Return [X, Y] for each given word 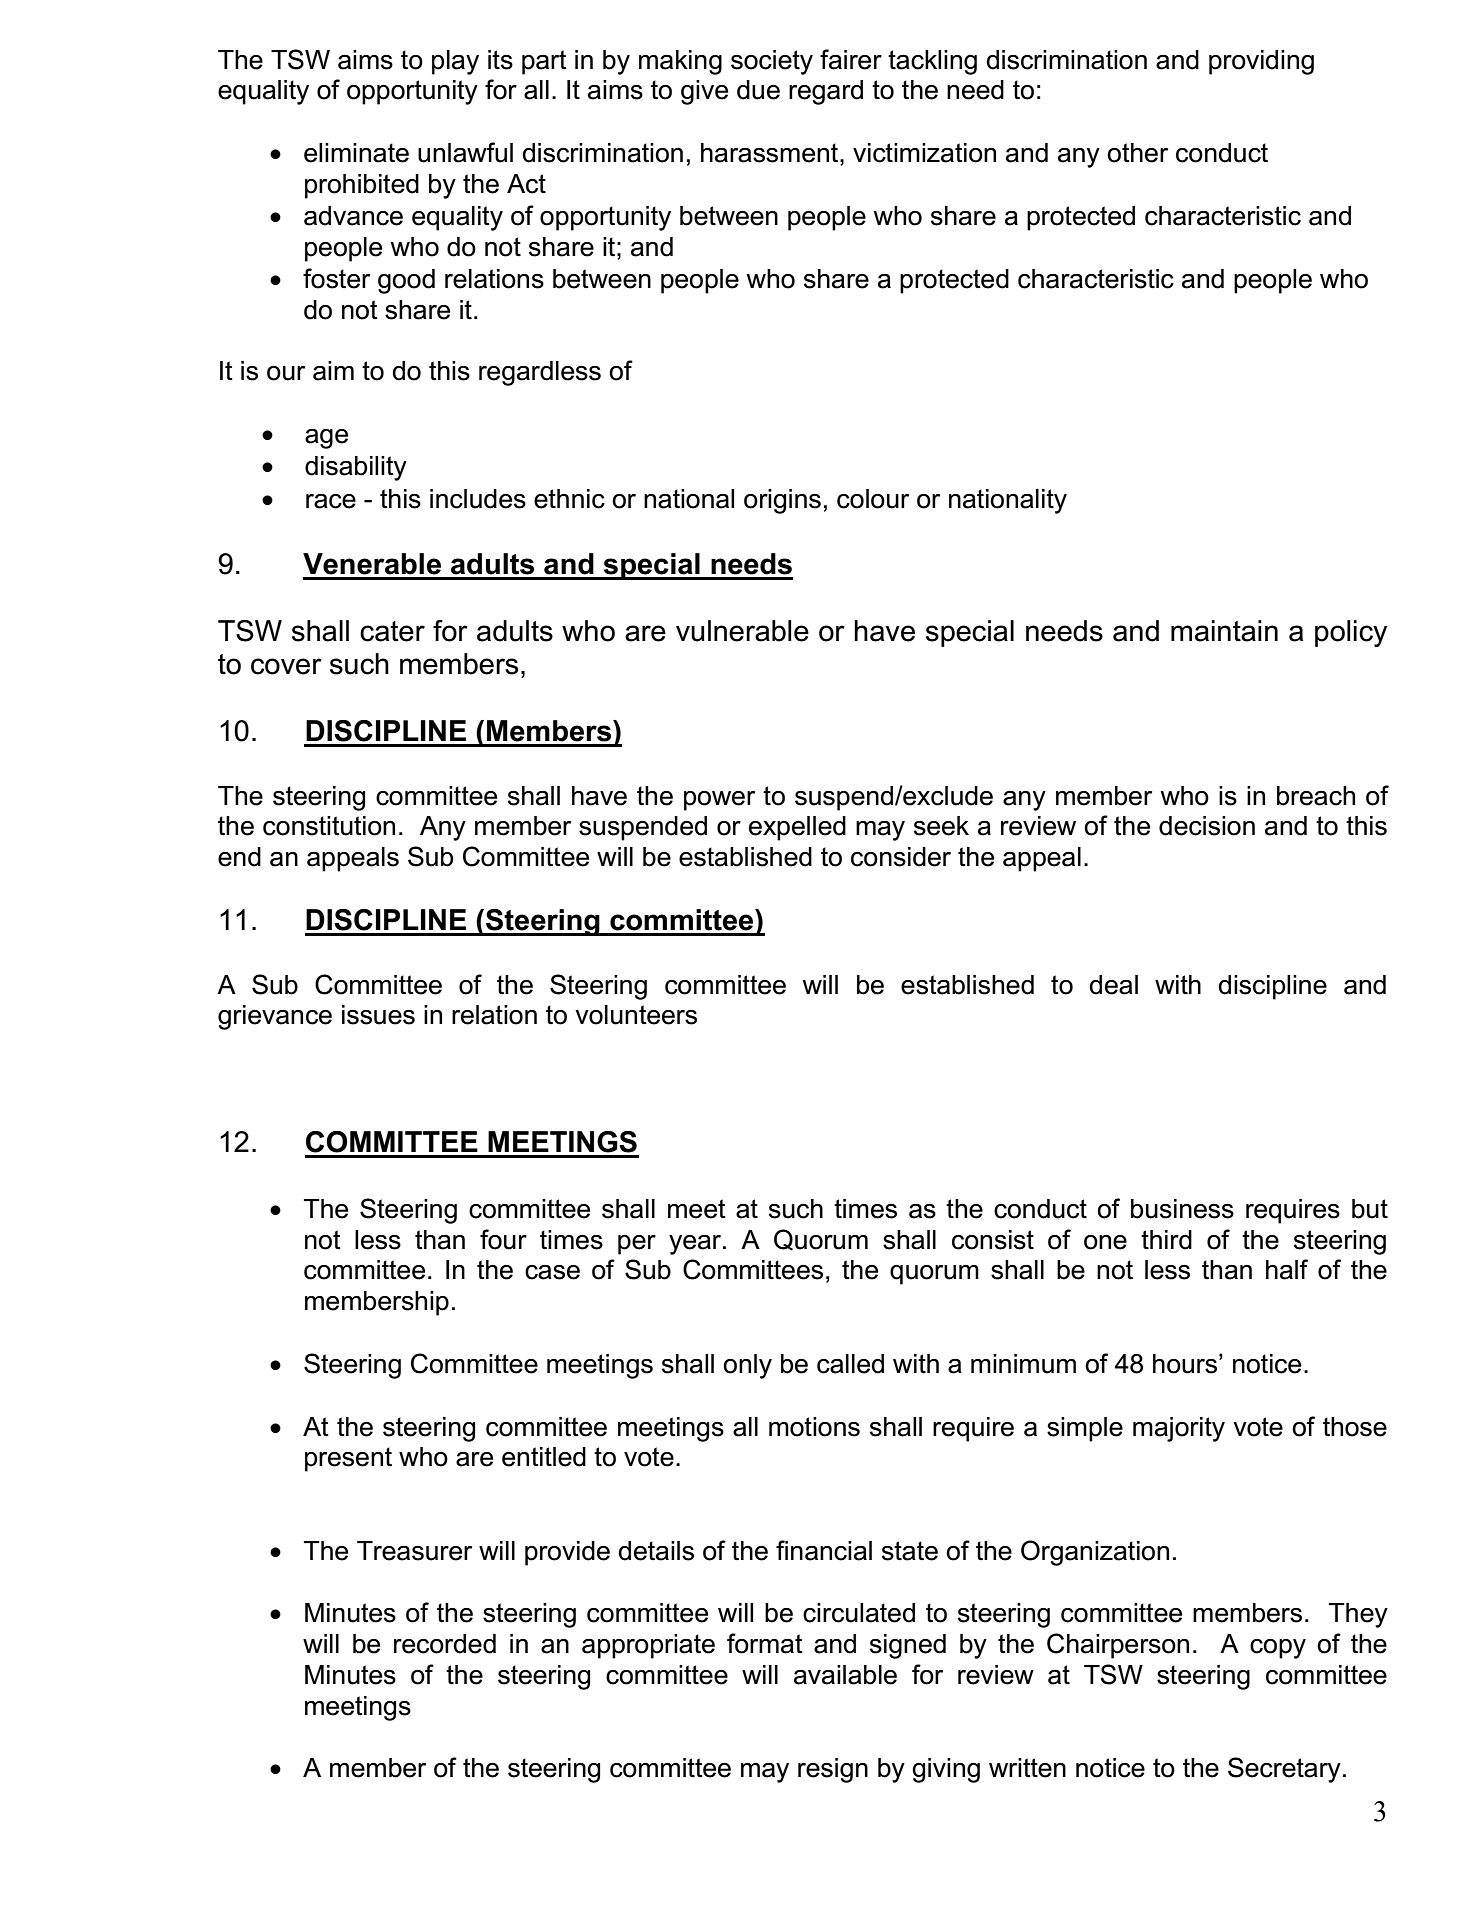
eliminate [356, 153]
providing [1261, 62]
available [845, 1675]
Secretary [1284, 1770]
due [758, 90]
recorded [445, 1644]
